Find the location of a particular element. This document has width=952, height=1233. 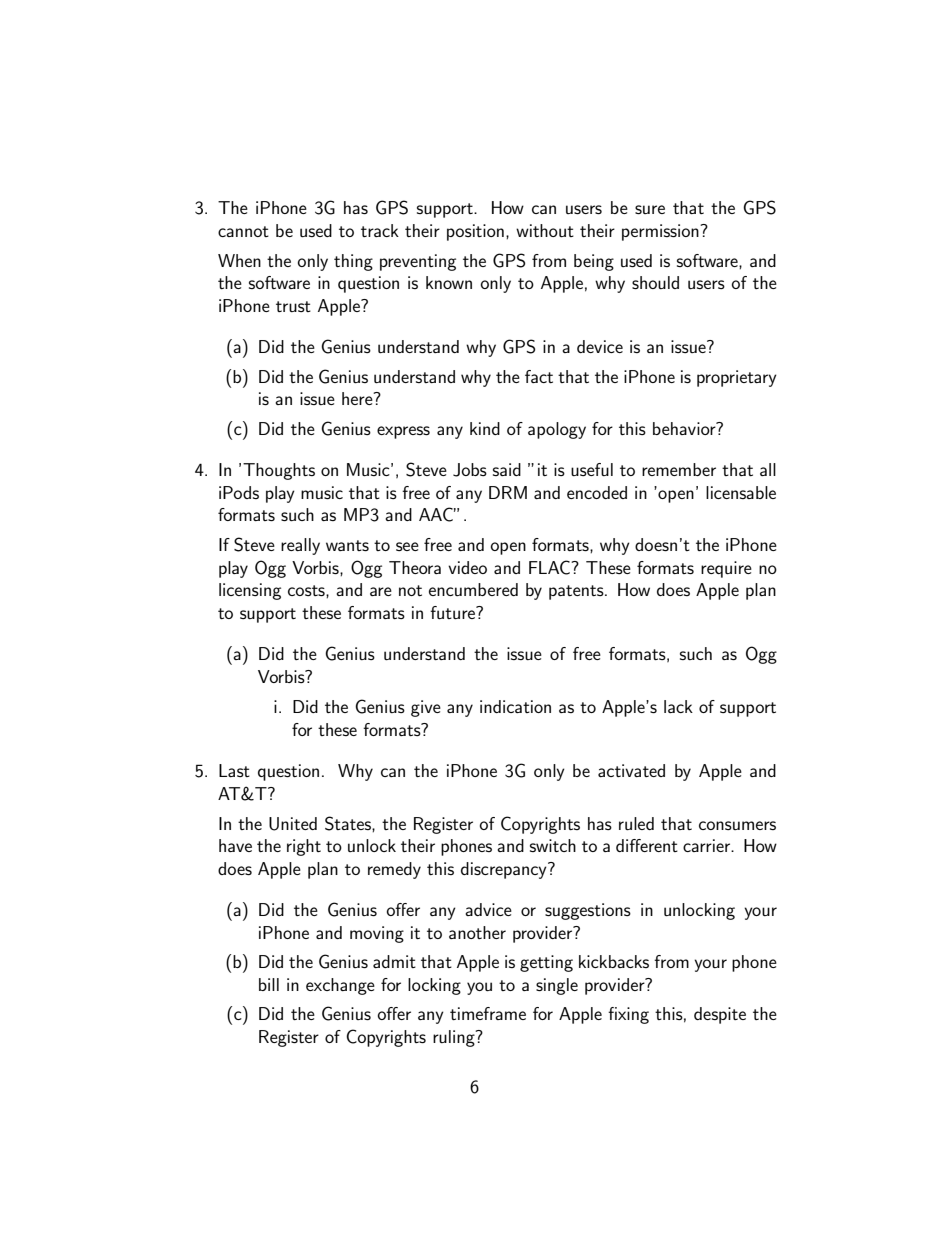

different is located at coordinates (647, 845).
